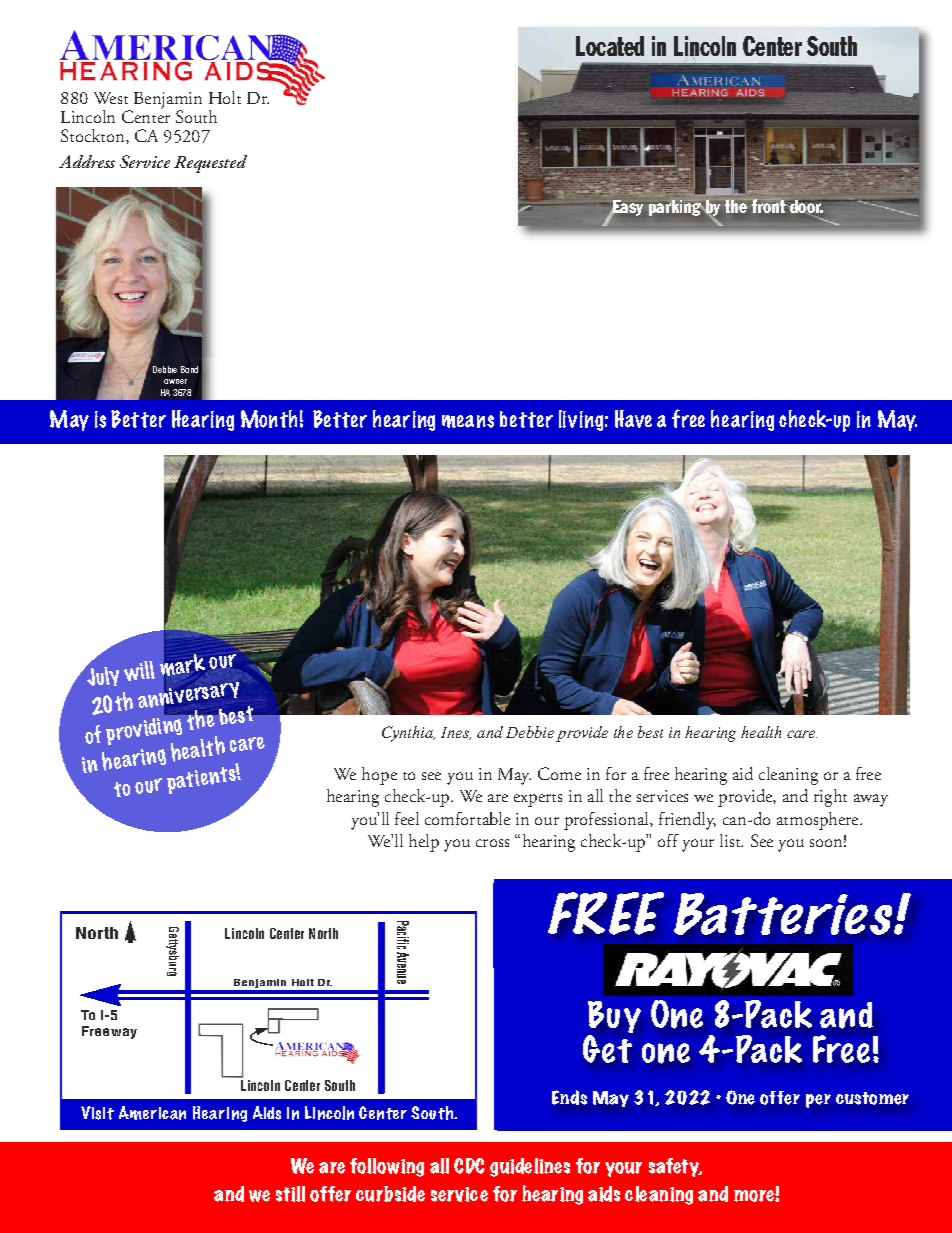 Image resolution: width=952 pixels, height=1233 pixels. I want to click on Have, so click(633, 419).
